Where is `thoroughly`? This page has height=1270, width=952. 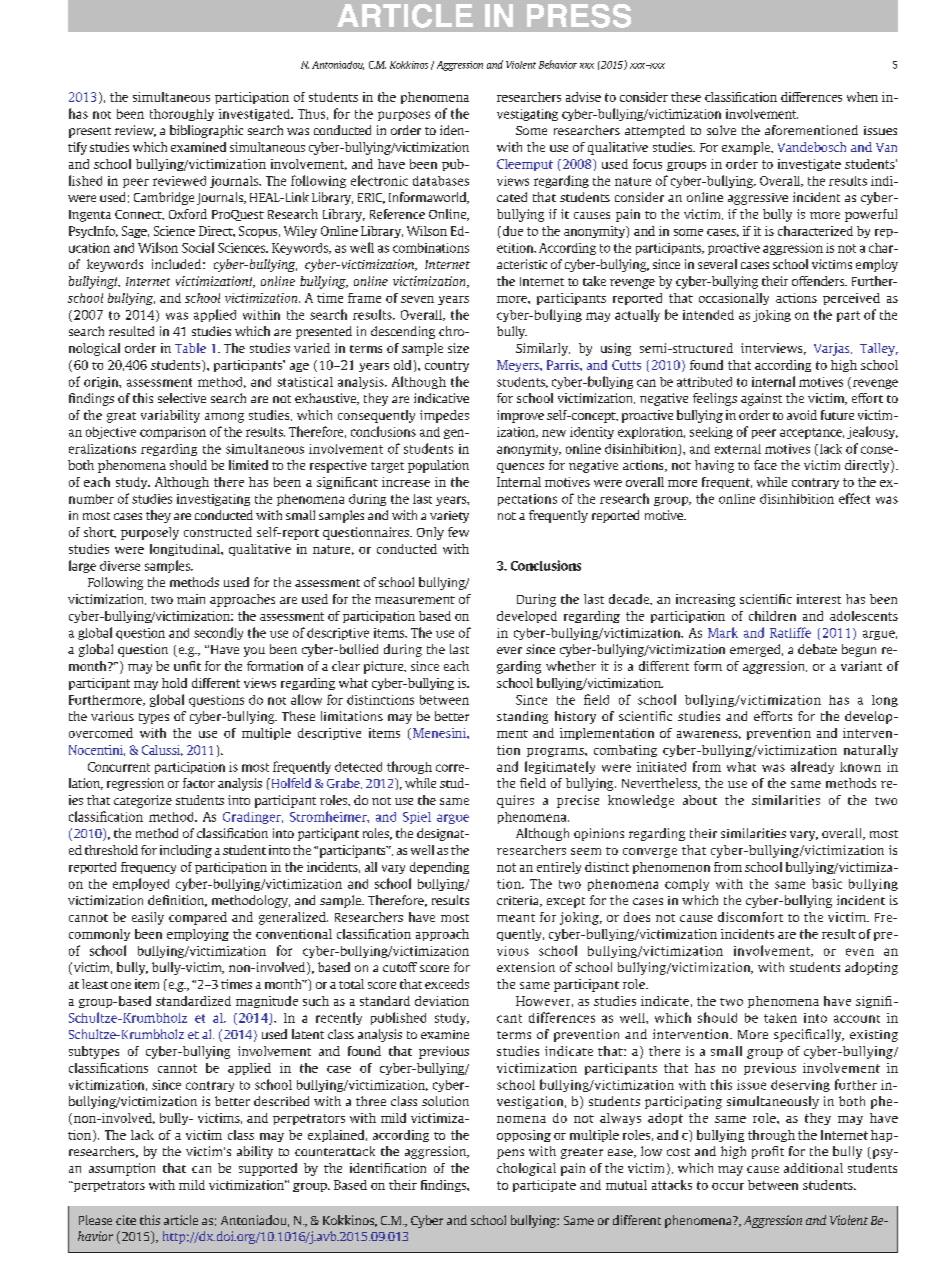
thoroughly is located at coordinates (182, 115).
